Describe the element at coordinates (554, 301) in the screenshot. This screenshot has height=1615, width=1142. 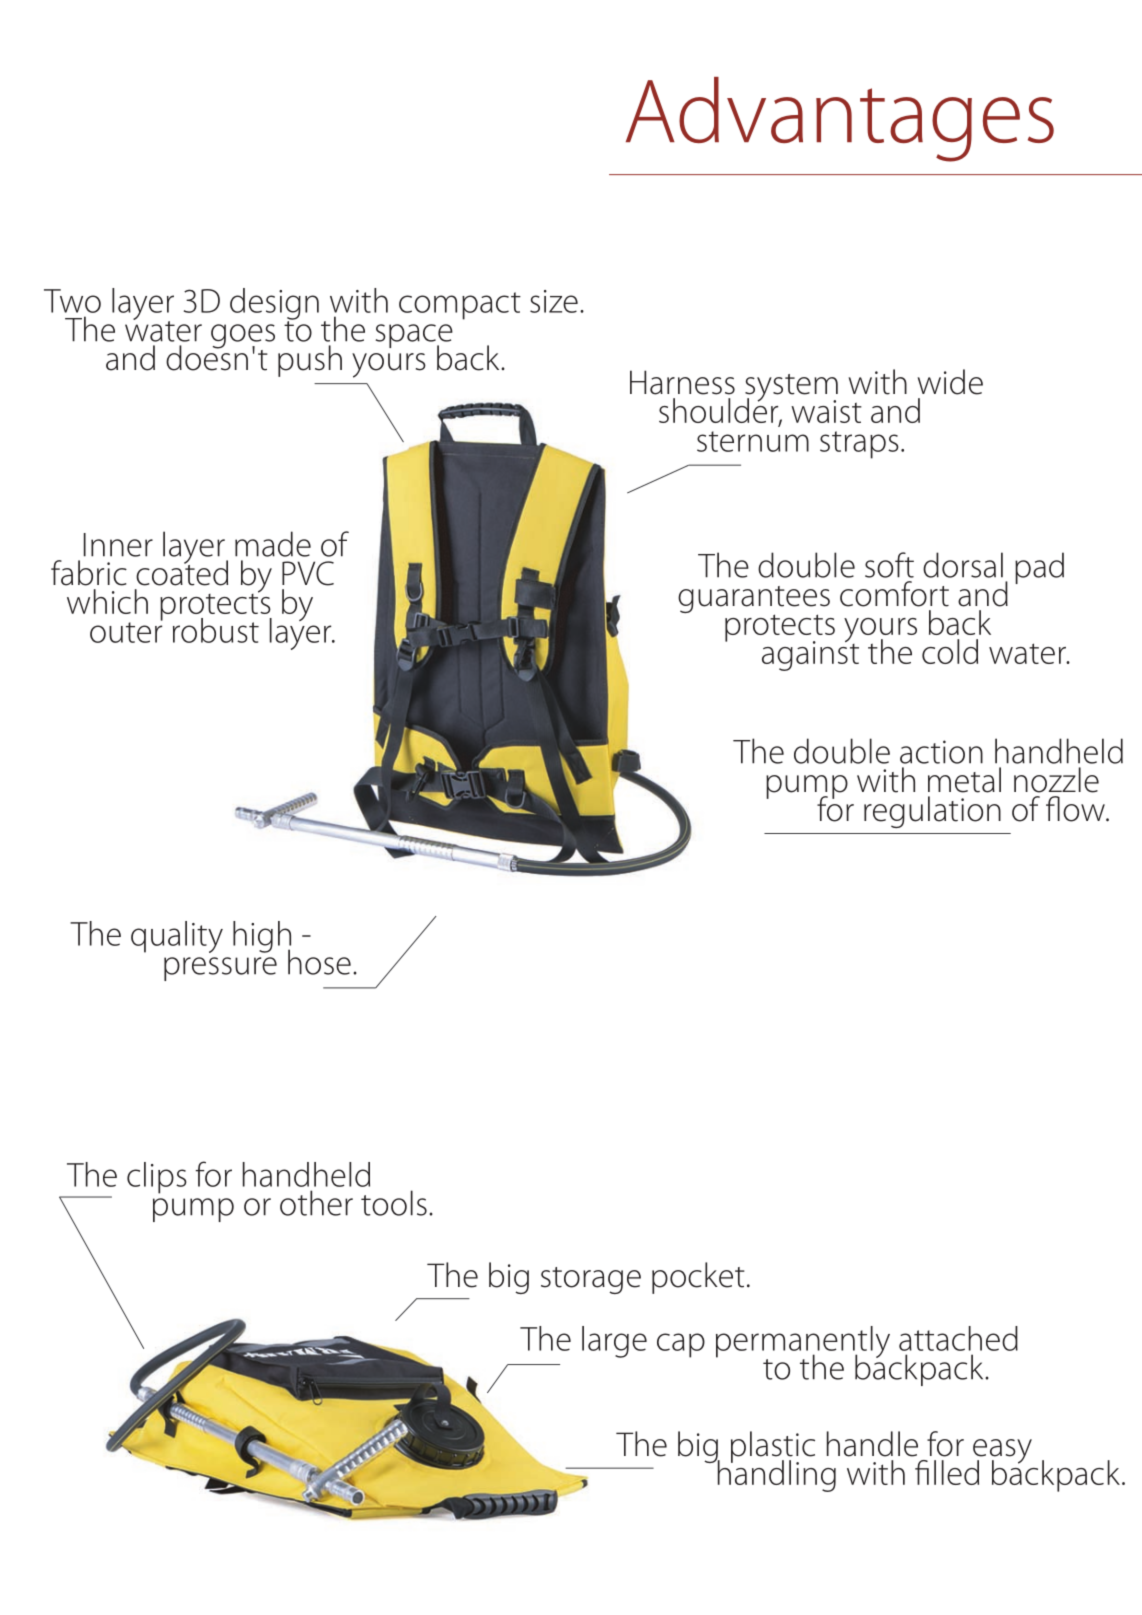
I see `size` at that location.
